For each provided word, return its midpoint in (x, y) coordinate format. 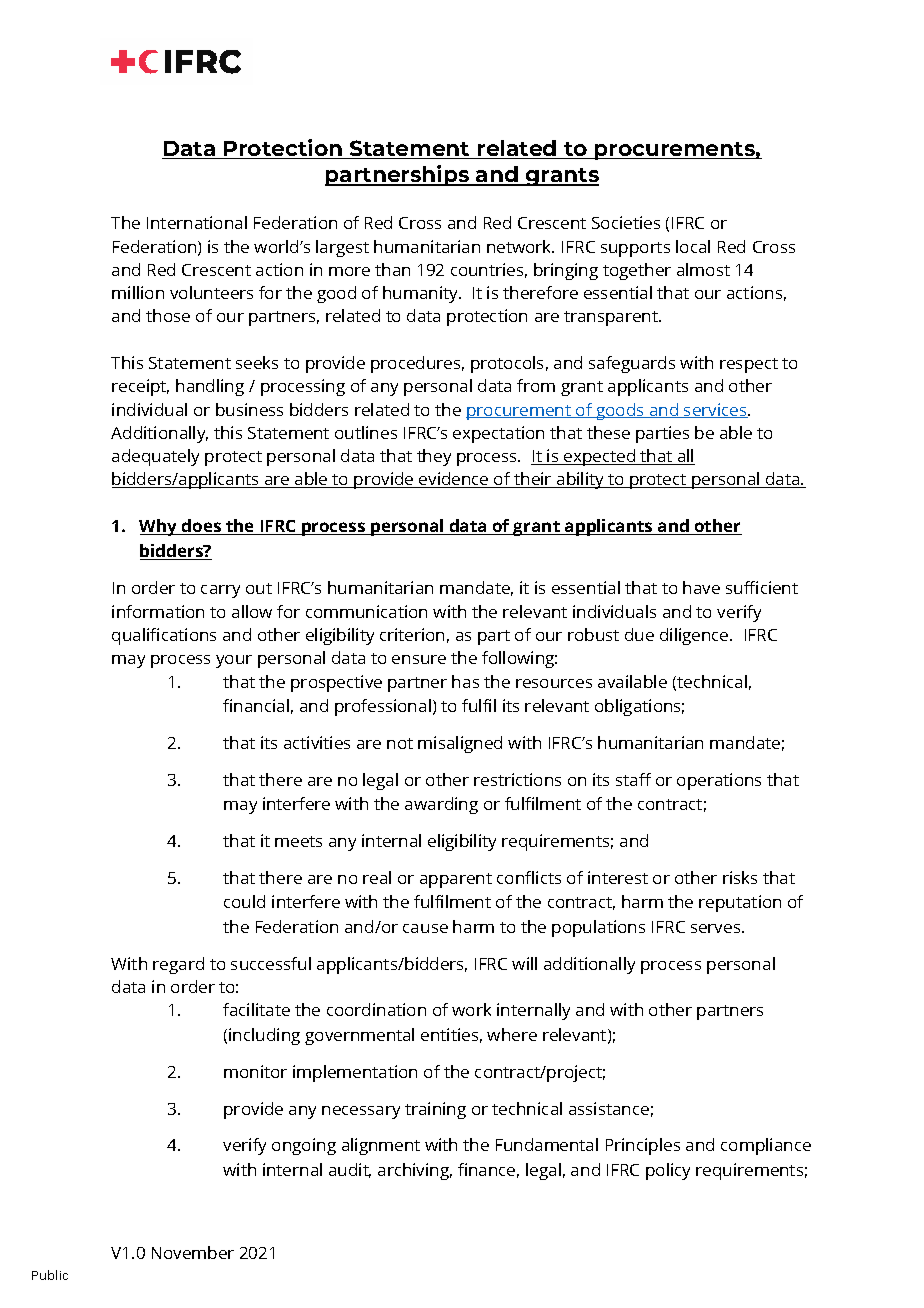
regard (178, 965)
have (701, 587)
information (158, 611)
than (392, 269)
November (193, 1252)
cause (425, 928)
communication (366, 611)
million (138, 292)
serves (717, 928)
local (693, 246)
